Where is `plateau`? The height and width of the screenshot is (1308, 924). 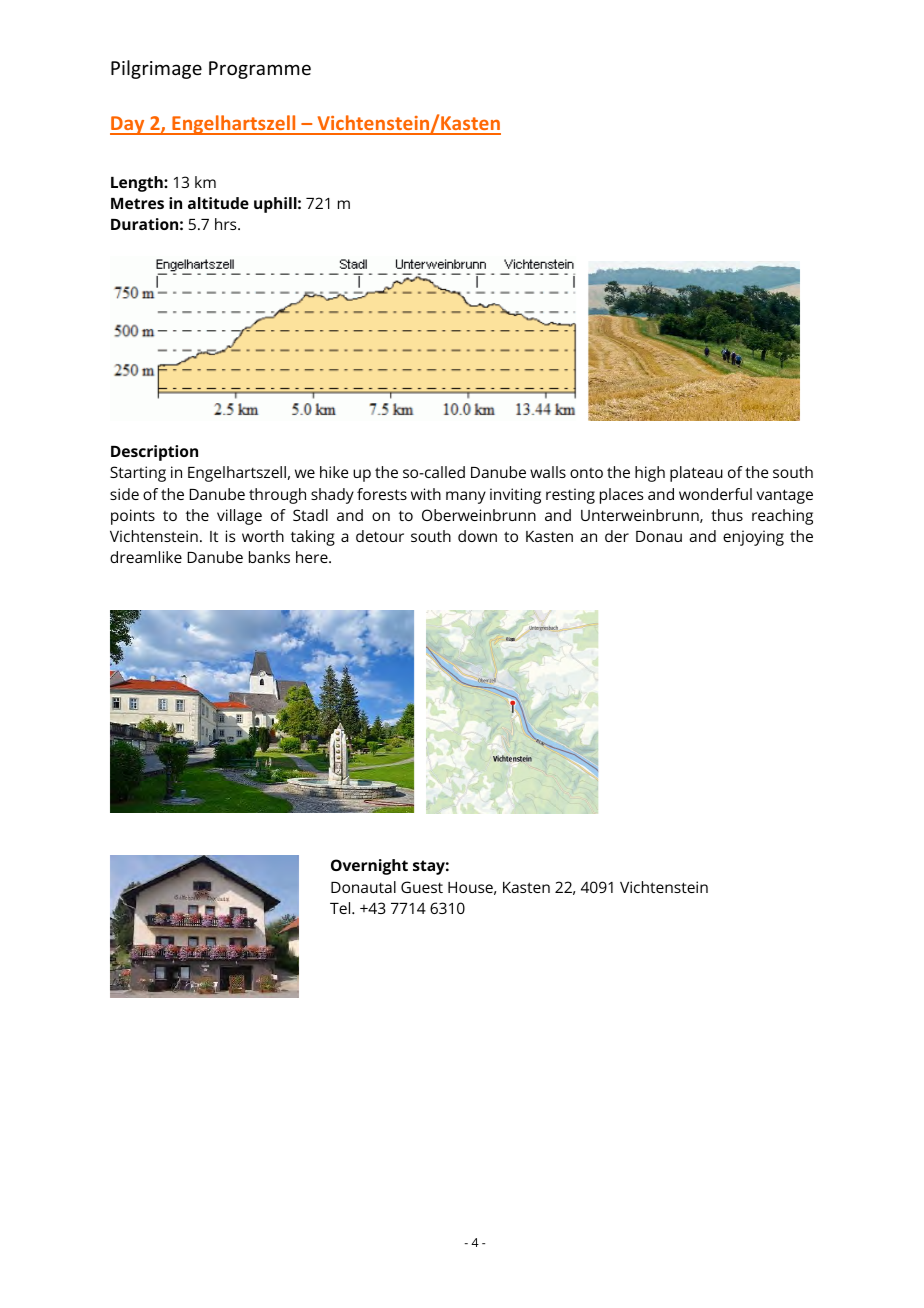 plateau is located at coordinates (696, 474).
